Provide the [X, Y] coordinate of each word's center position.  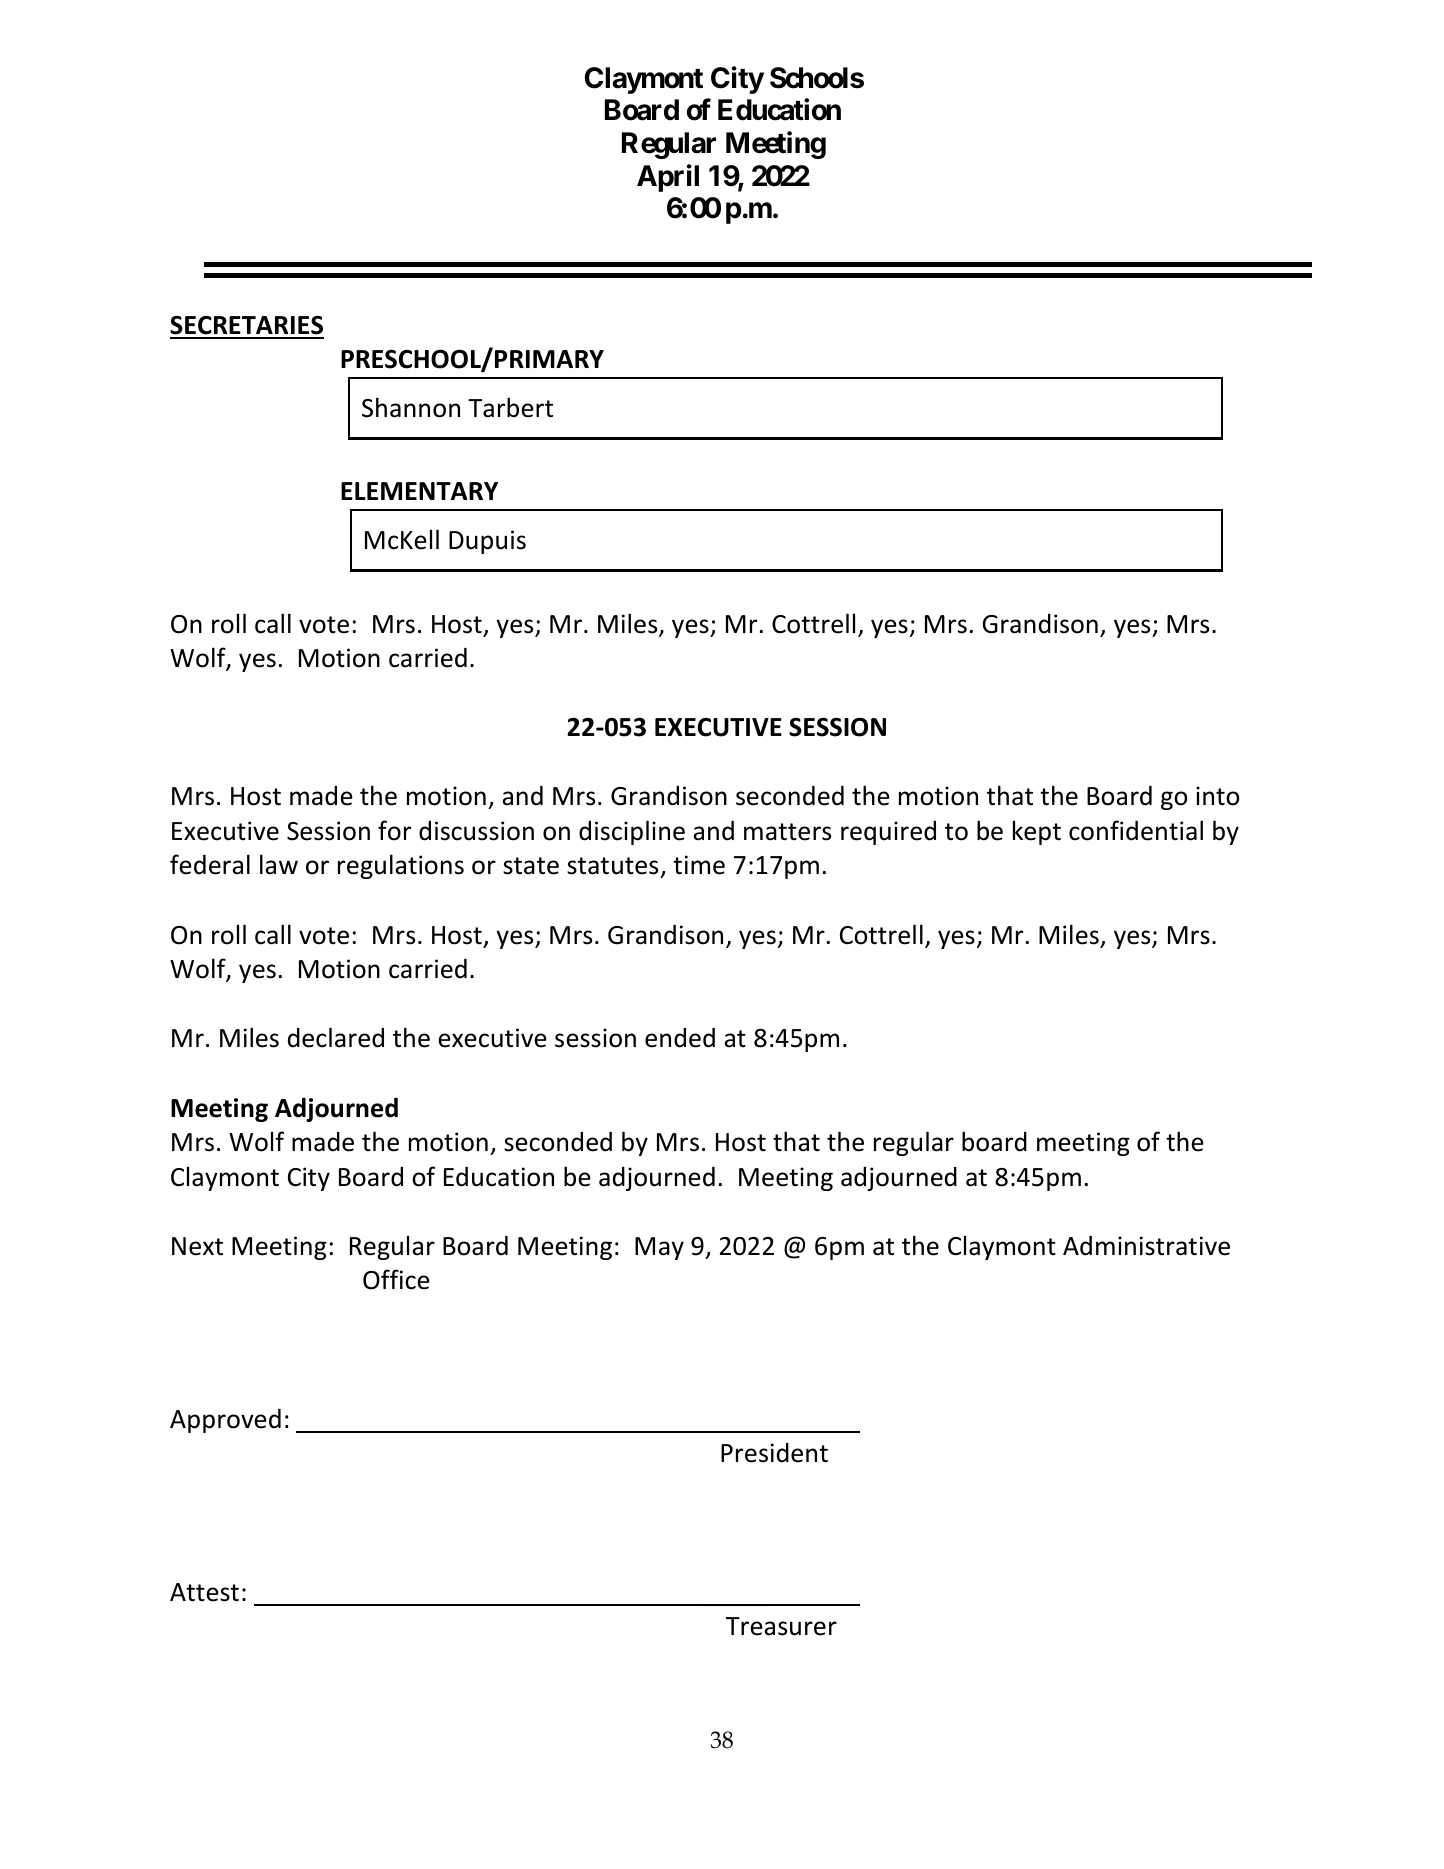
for [394, 830]
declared [336, 1037]
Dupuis [487, 542]
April [668, 178]
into [1217, 796]
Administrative [1146, 1246]
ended [680, 1038]
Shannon [411, 407]
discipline [632, 832]
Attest [204, 1592]
